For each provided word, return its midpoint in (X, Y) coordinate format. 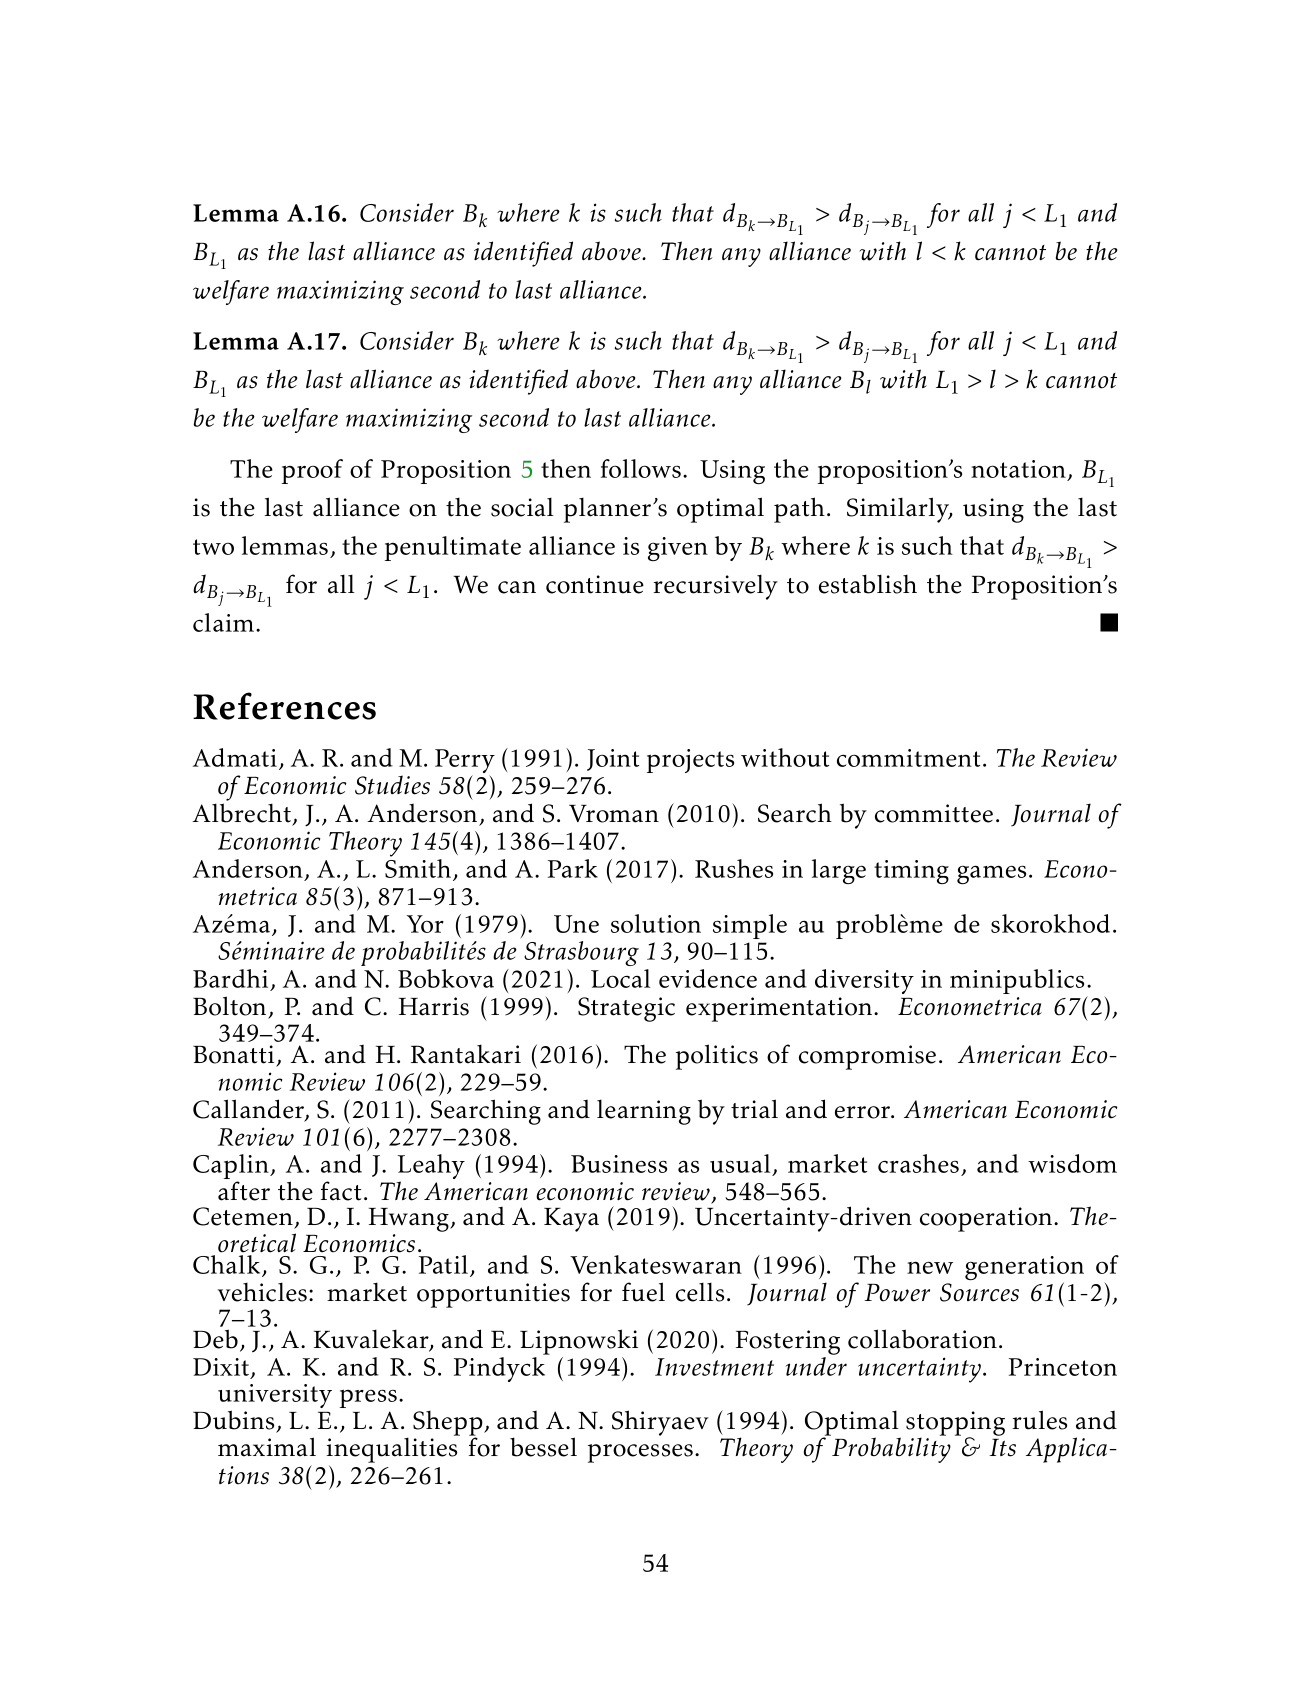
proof (312, 471)
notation (1019, 470)
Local (620, 978)
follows (642, 468)
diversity (864, 981)
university (275, 1397)
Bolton (229, 1006)
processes (640, 1453)
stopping (955, 1424)
